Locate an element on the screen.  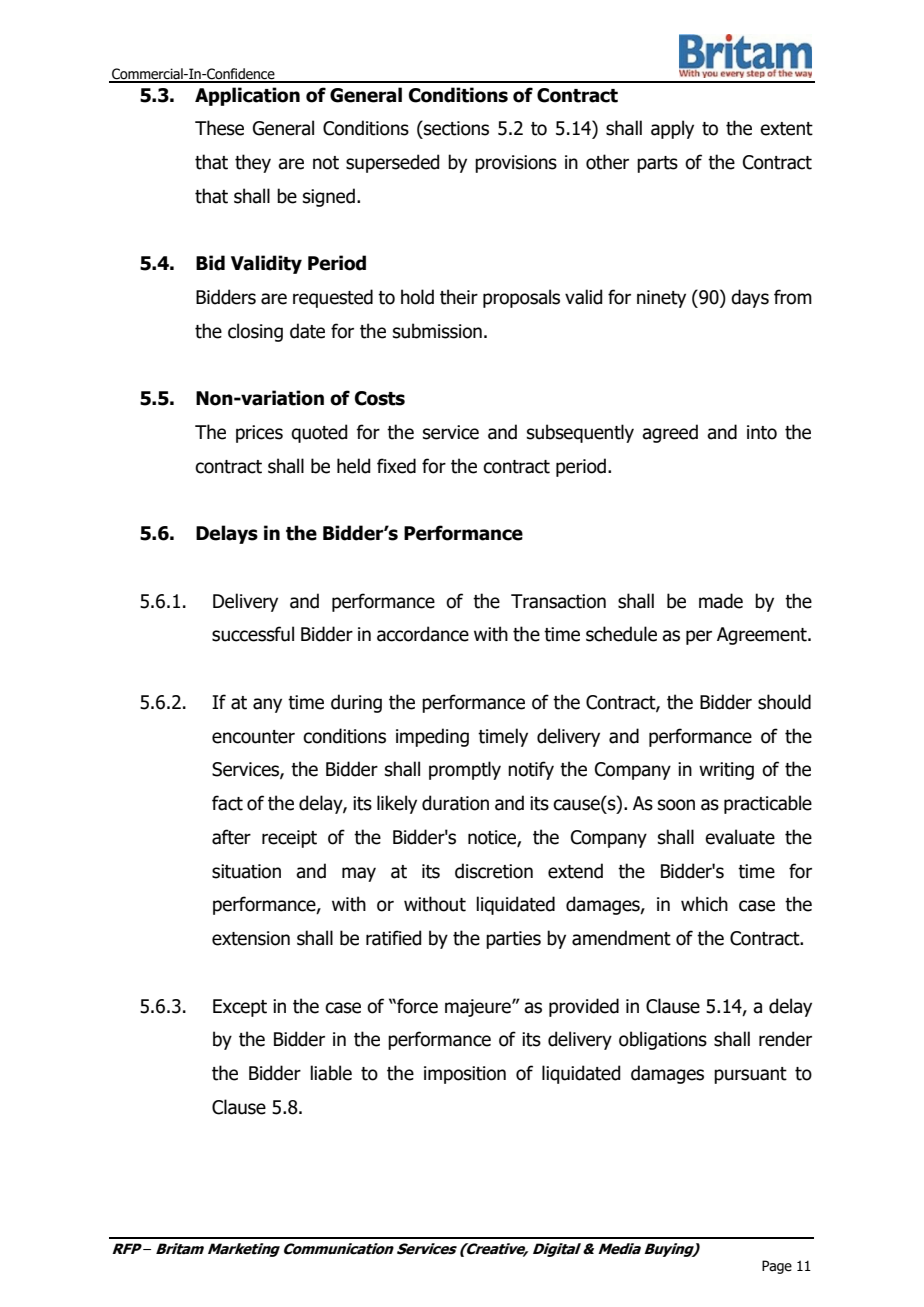
evaluate is located at coordinates (740, 837).
